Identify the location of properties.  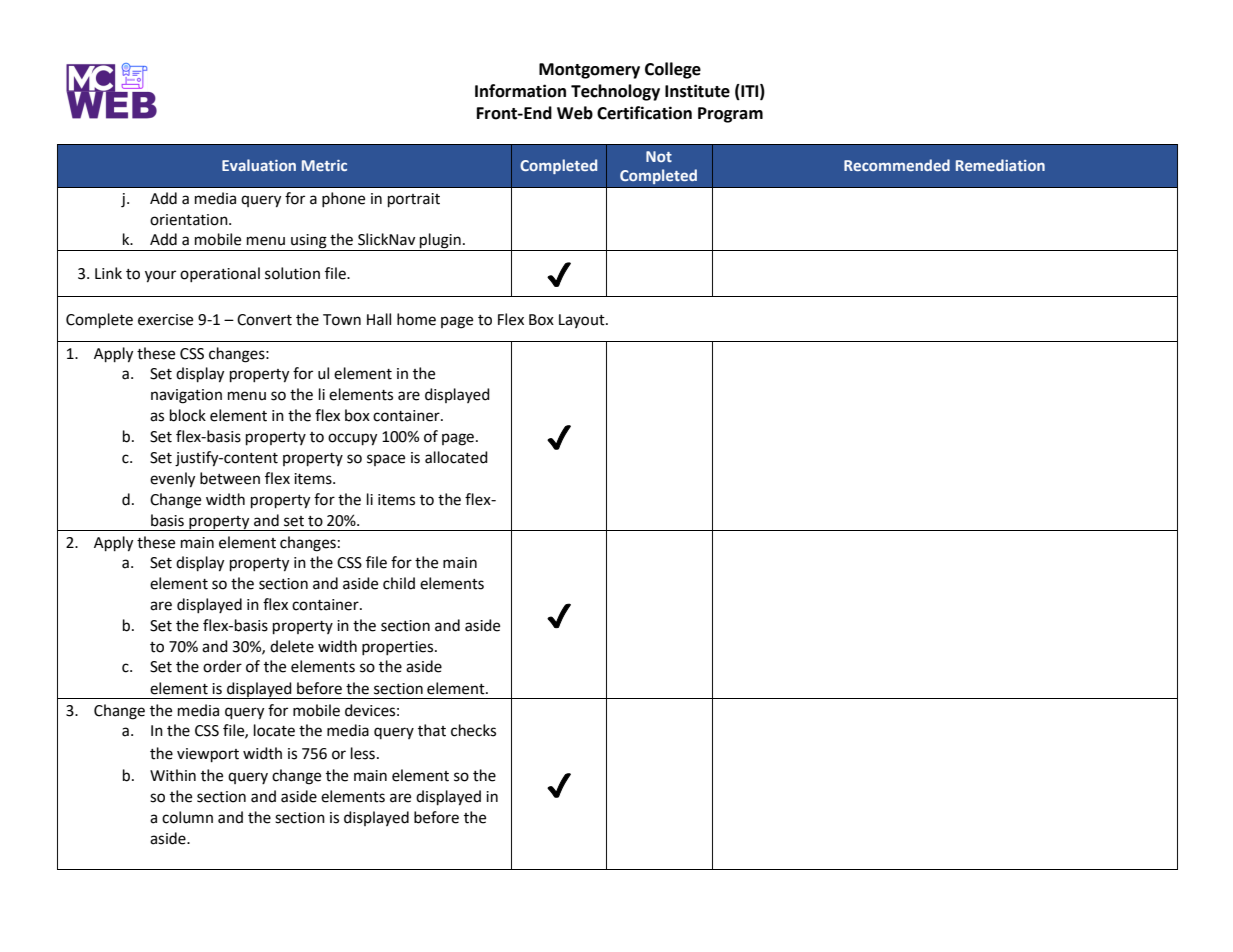
(399, 648).
